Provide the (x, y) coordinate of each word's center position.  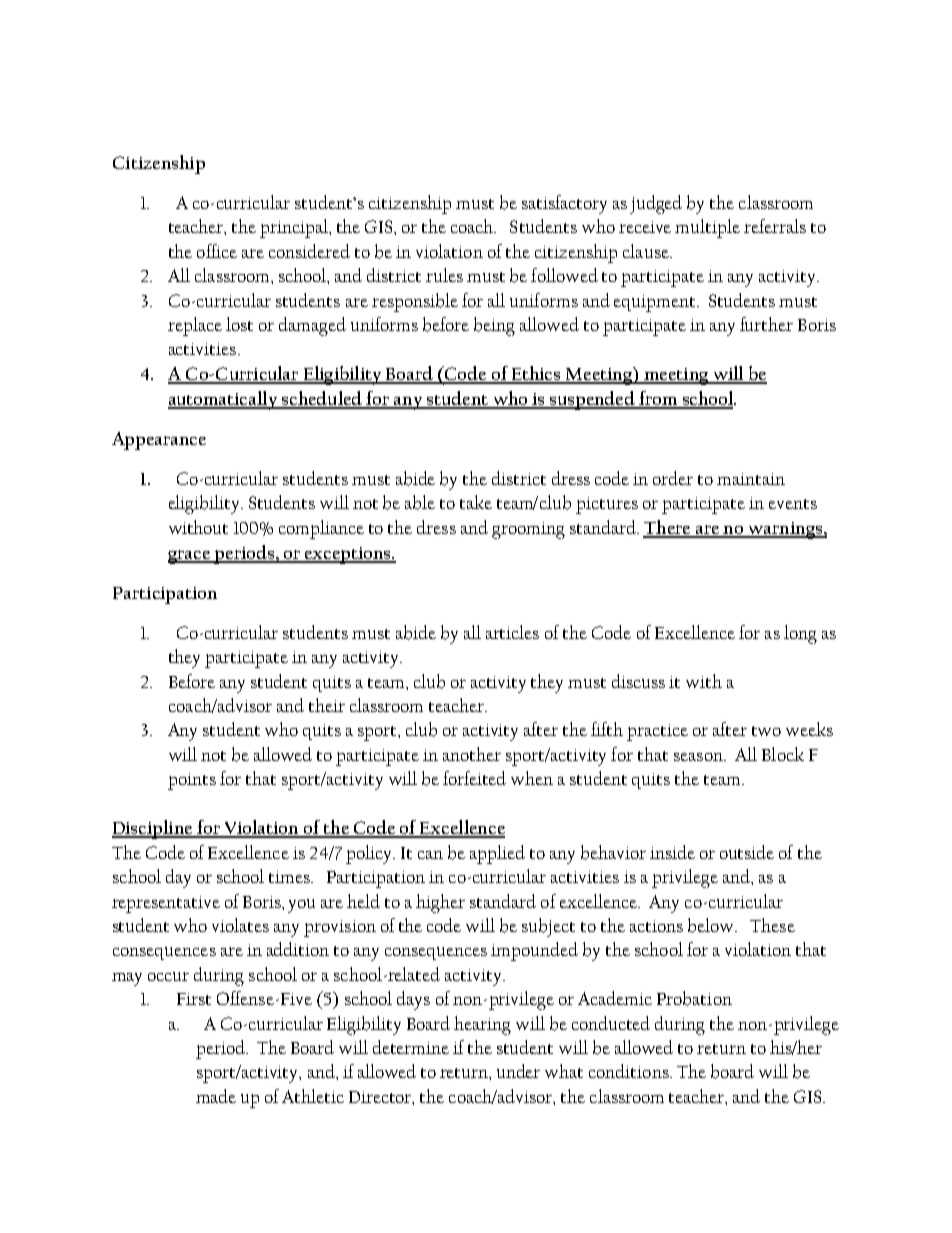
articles (512, 632)
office (217, 251)
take (476, 502)
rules (444, 275)
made (216, 1096)
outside (747, 852)
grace (190, 557)
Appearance (159, 441)
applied (497, 854)
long (800, 634)
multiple (707, 228)
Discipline (153, 829)
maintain (751, 479)
